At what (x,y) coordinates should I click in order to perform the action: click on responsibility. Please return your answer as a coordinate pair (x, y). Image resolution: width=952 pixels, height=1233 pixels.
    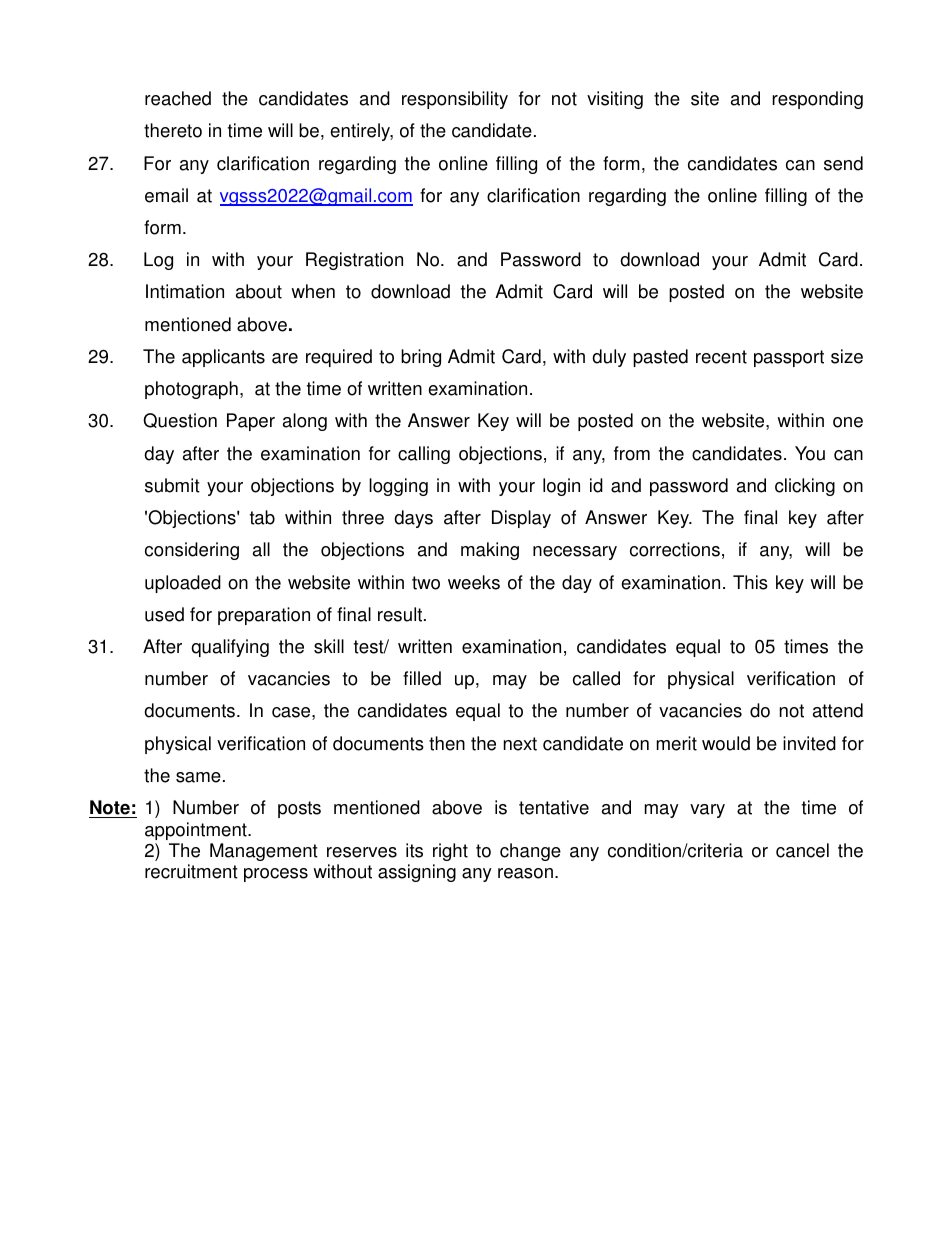
    Looking at the image, I should click on (455, 100).
